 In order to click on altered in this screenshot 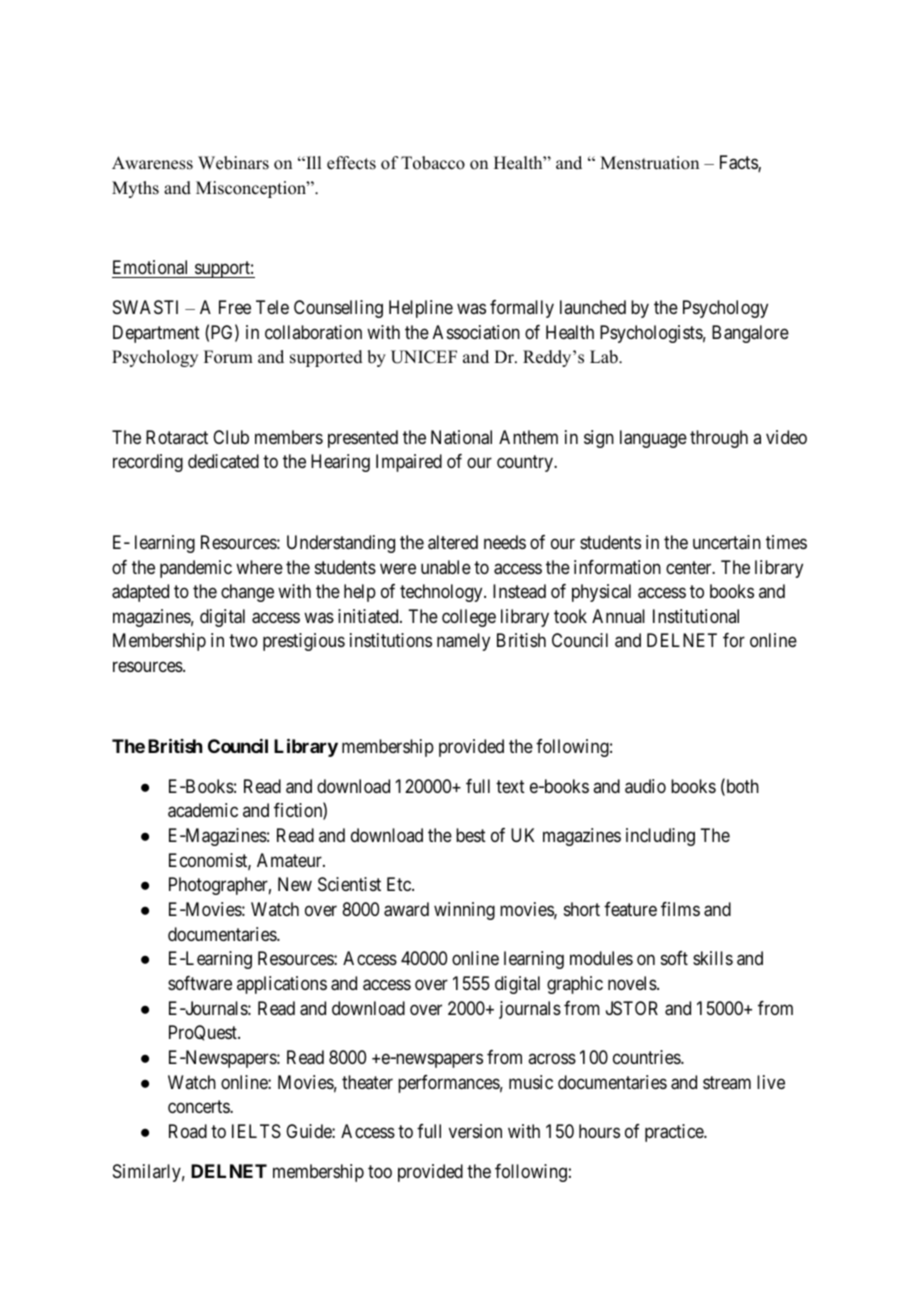, I will do `click(453, 542)`.
